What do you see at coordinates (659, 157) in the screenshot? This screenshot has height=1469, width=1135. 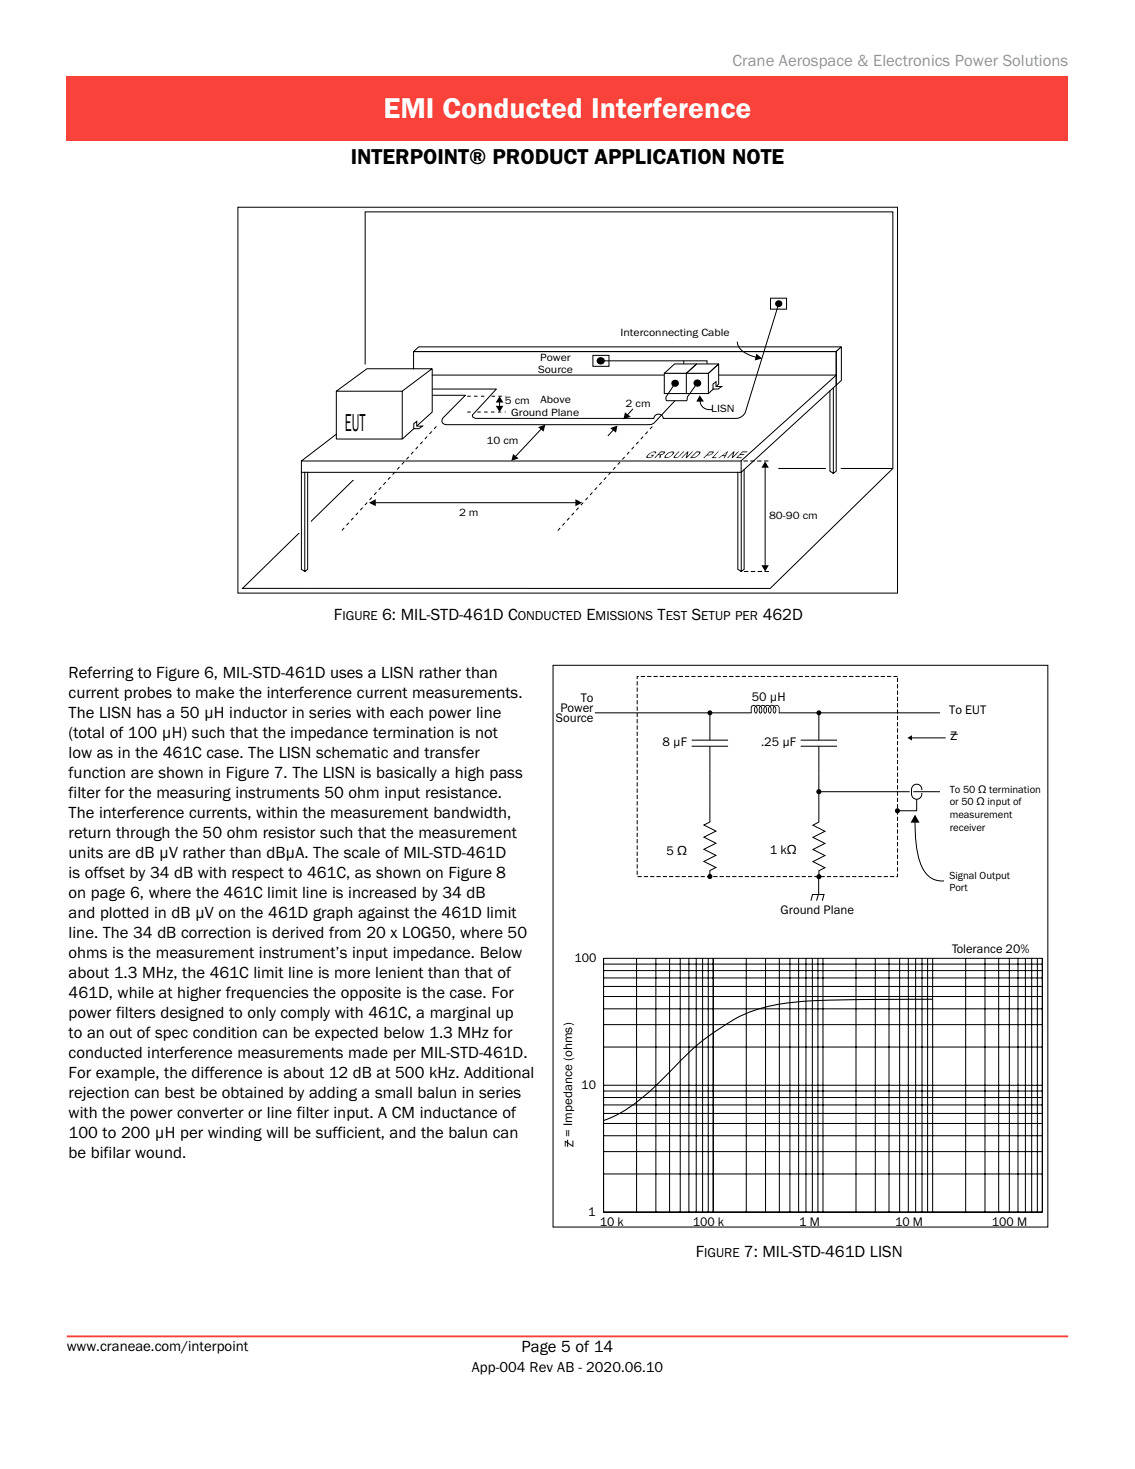 I see `Application` at bounding box center [659, 157].
